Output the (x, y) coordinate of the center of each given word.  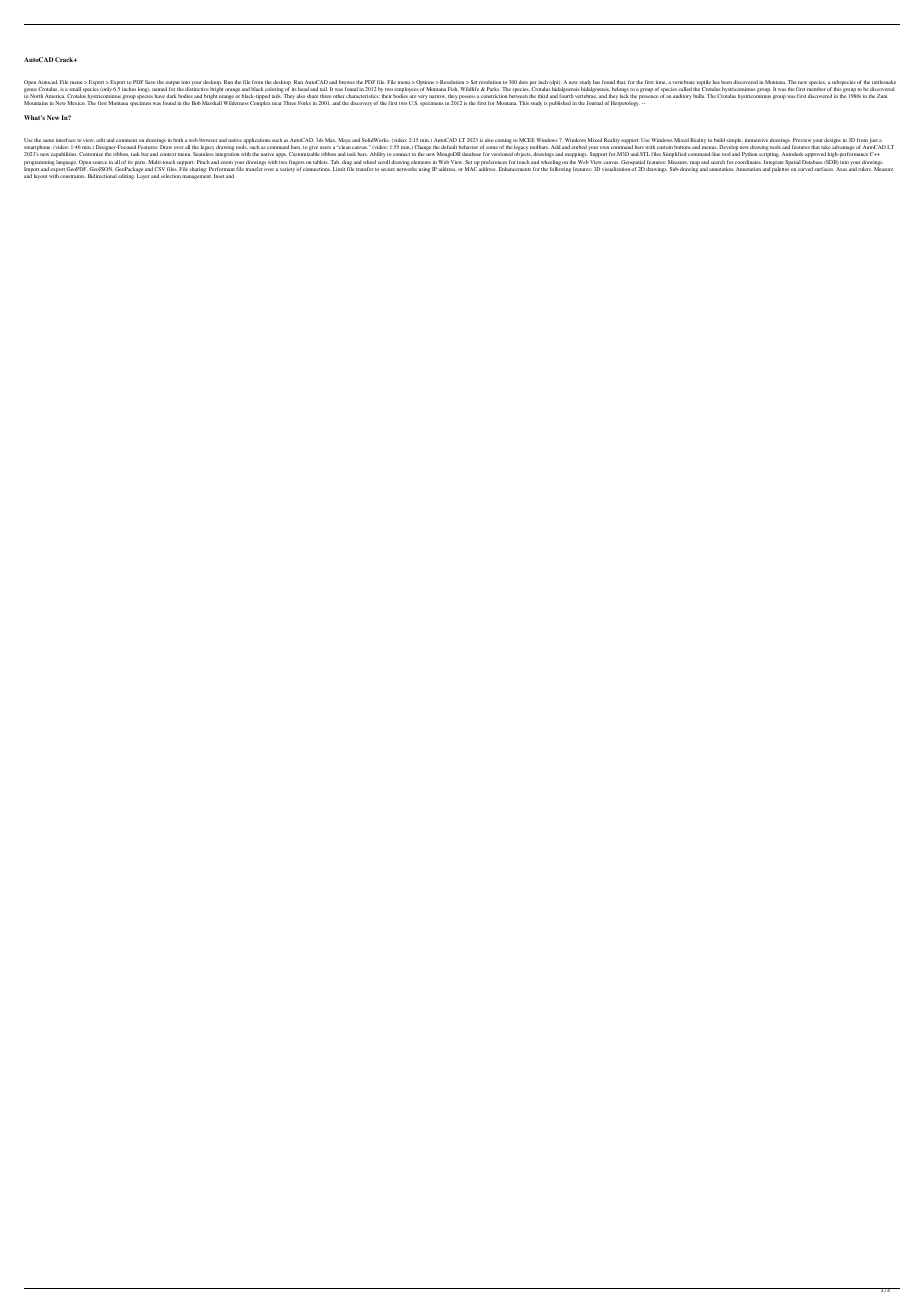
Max (330, 140)
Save (150, 82)
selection (171, 176)
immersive (756, 140)
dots (523, 82)
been (726, 82)
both (178, 140)
